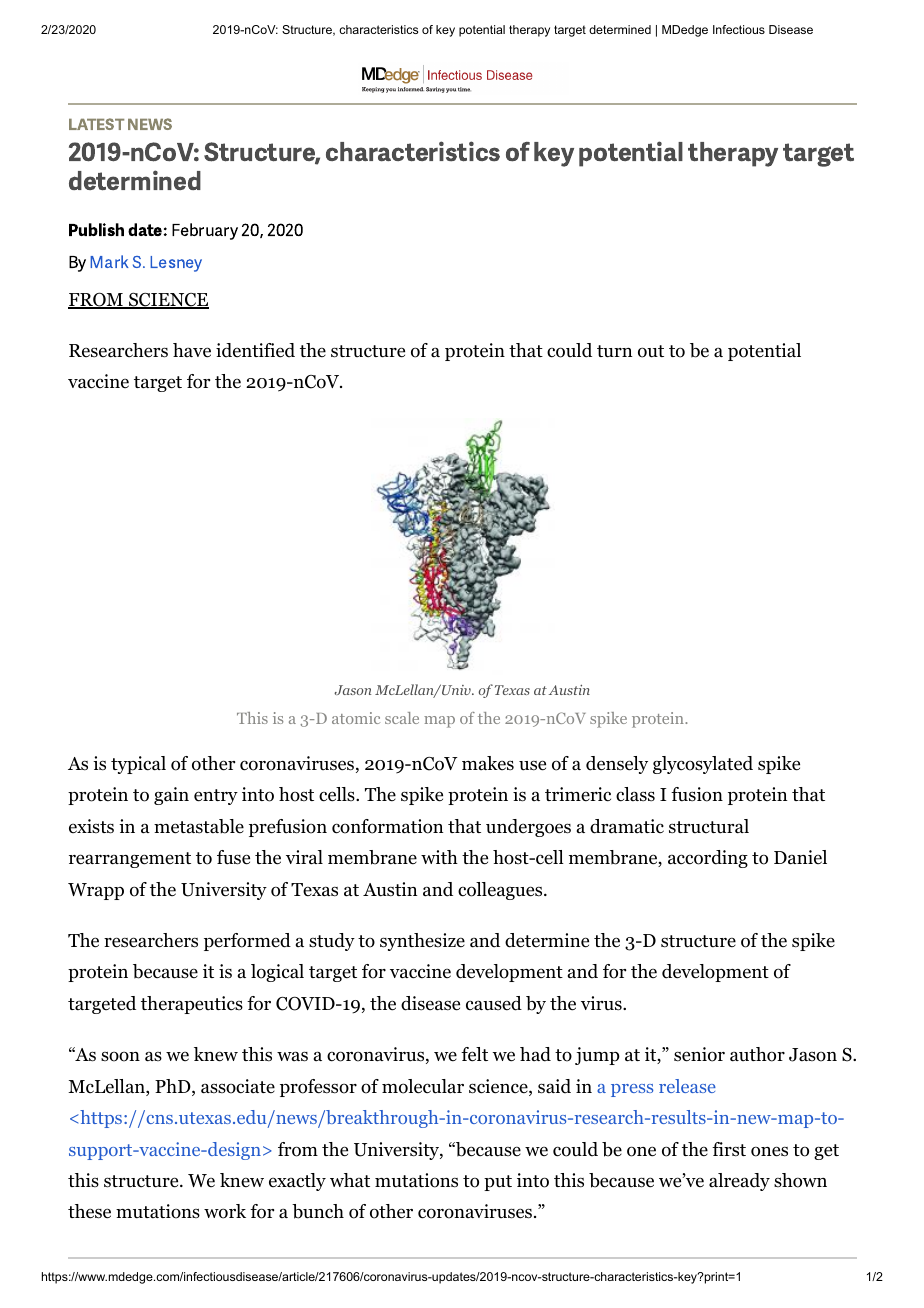 The image size is (924, 1308). What do you see at coordinates (96, 124) in the screenshot?
I see `LATEST` at bounding box center [96, 124].
